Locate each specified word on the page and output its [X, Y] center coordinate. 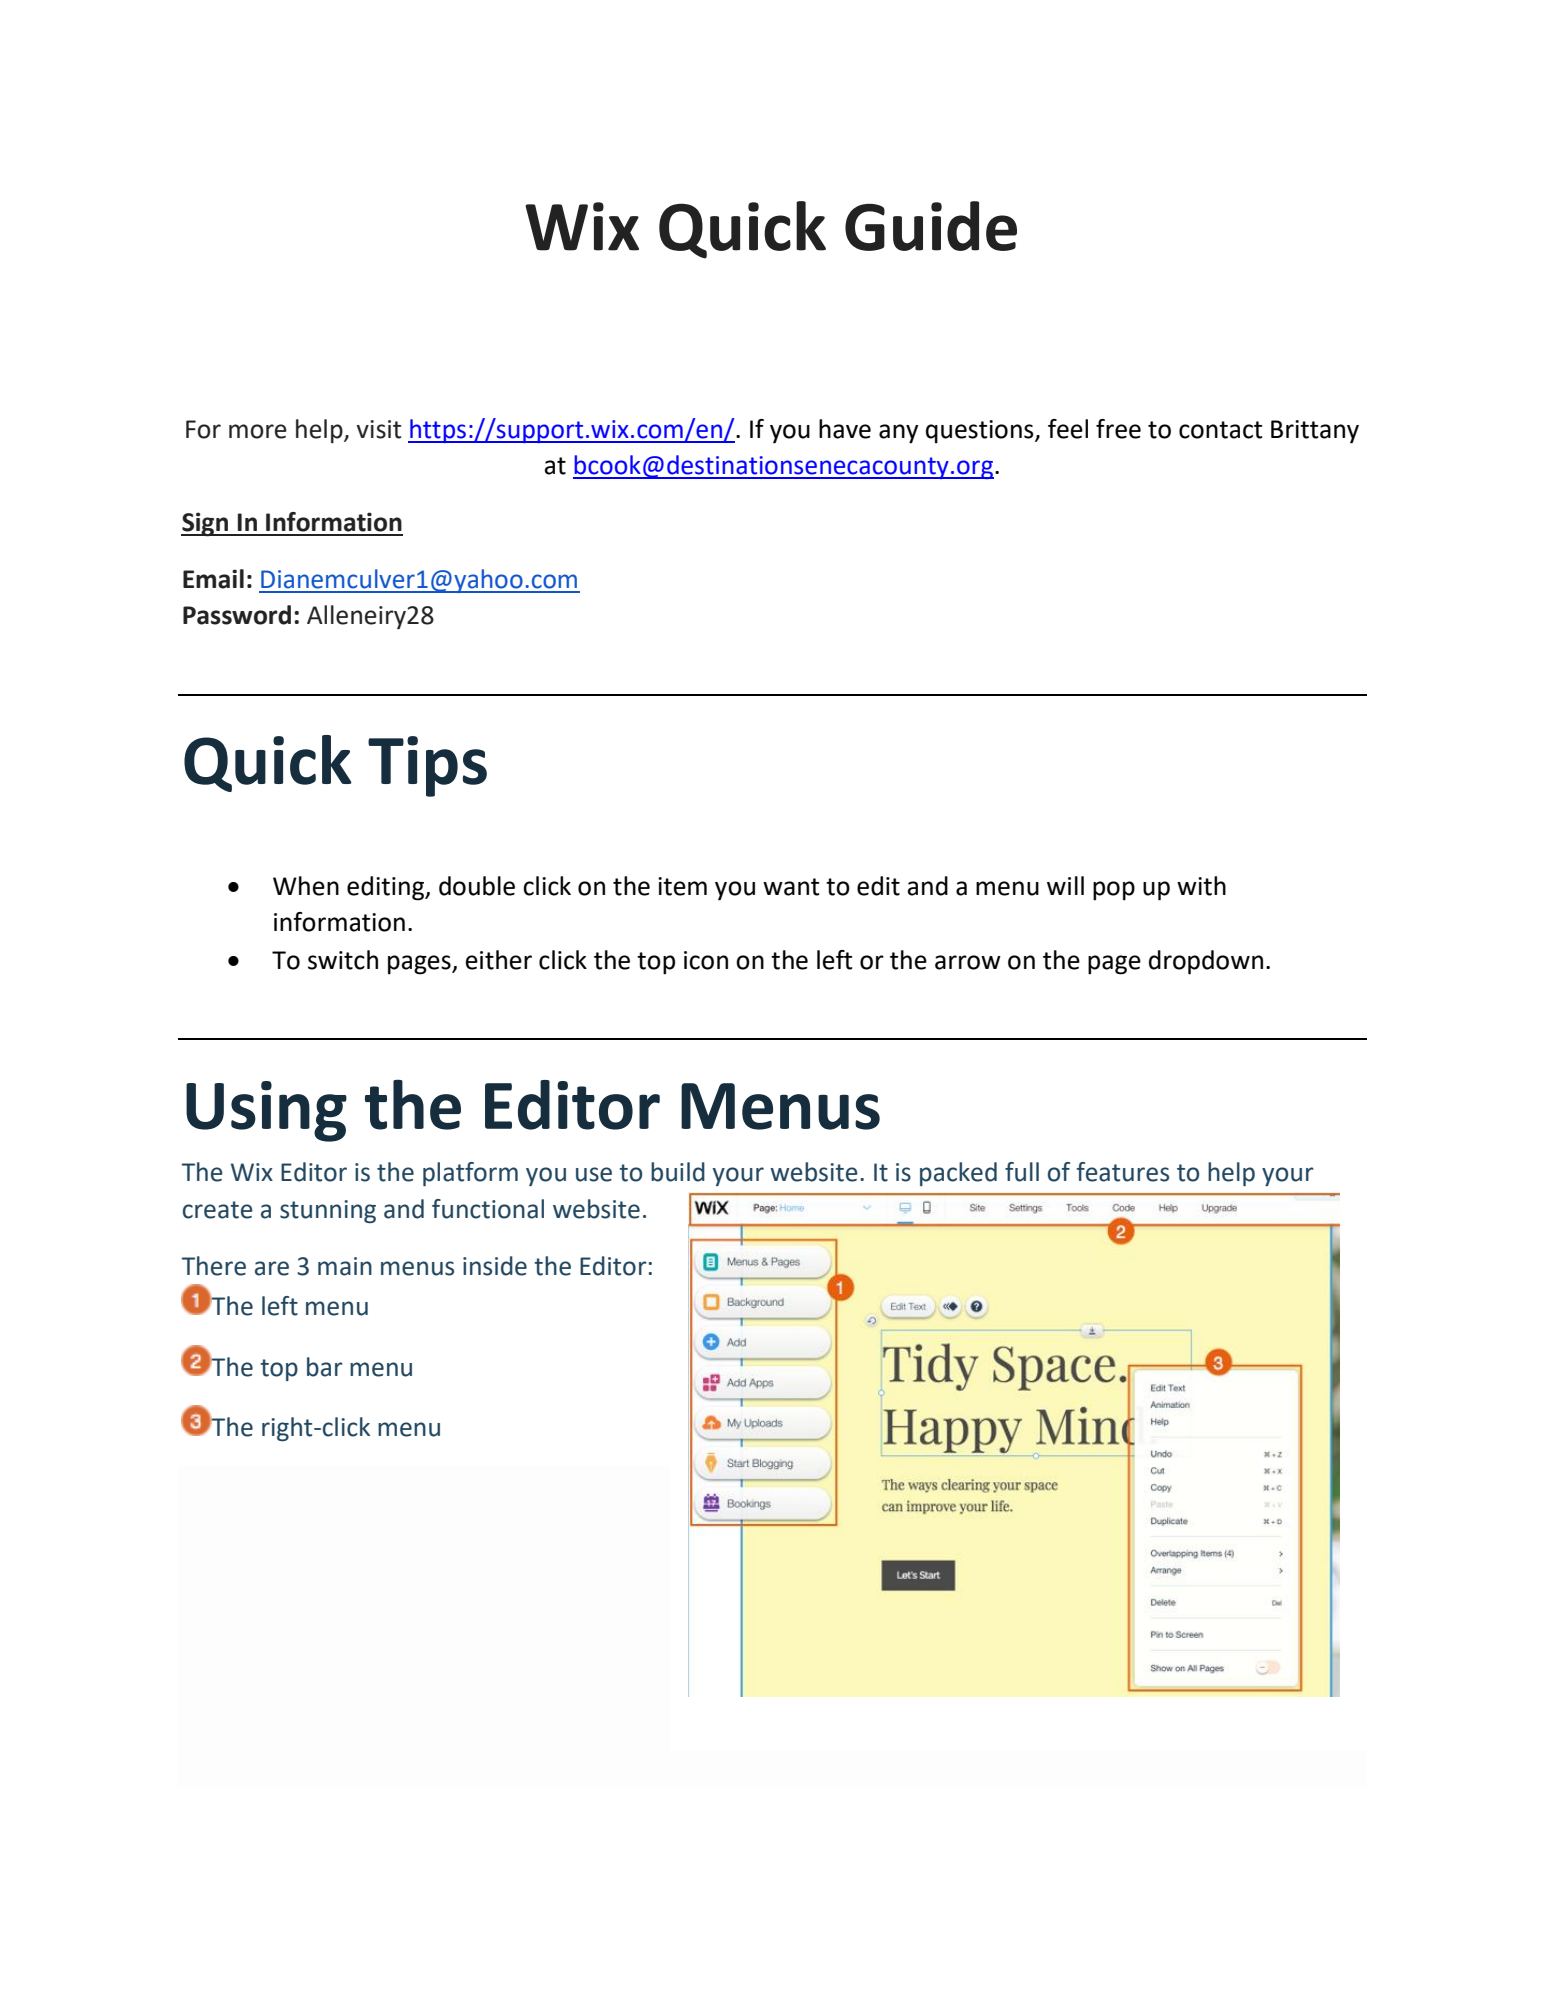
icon [706, 960]
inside [495, 1266]
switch [343, 960]
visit [378, 429]
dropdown [1206, 962]
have [845, 429]
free [1118, 429]
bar [325, 1367]
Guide [931, 226]
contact [1220, 430]
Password [237, 615]
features [1123, 1172]
